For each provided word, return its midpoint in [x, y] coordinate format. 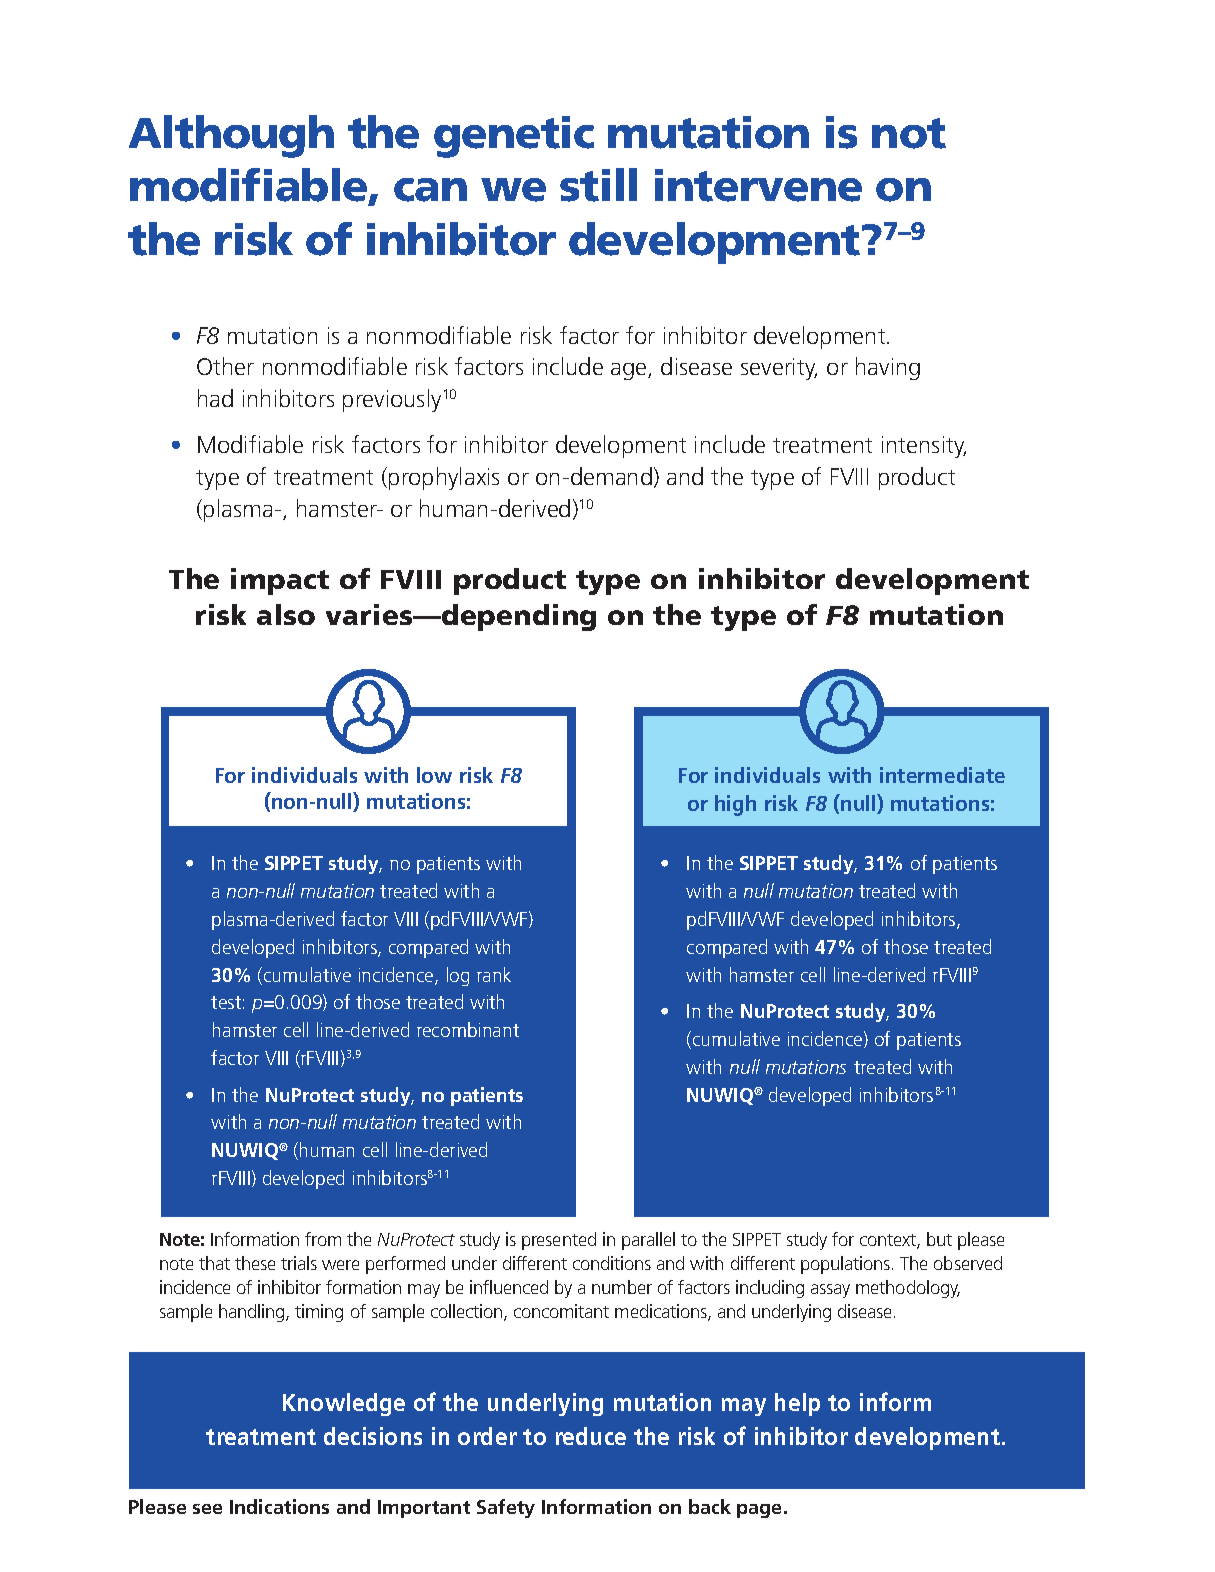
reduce [591, 1436]
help [797, 1404]
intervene [758, 185]
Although [231, 136]
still [598, 185]
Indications [279, 1506]
